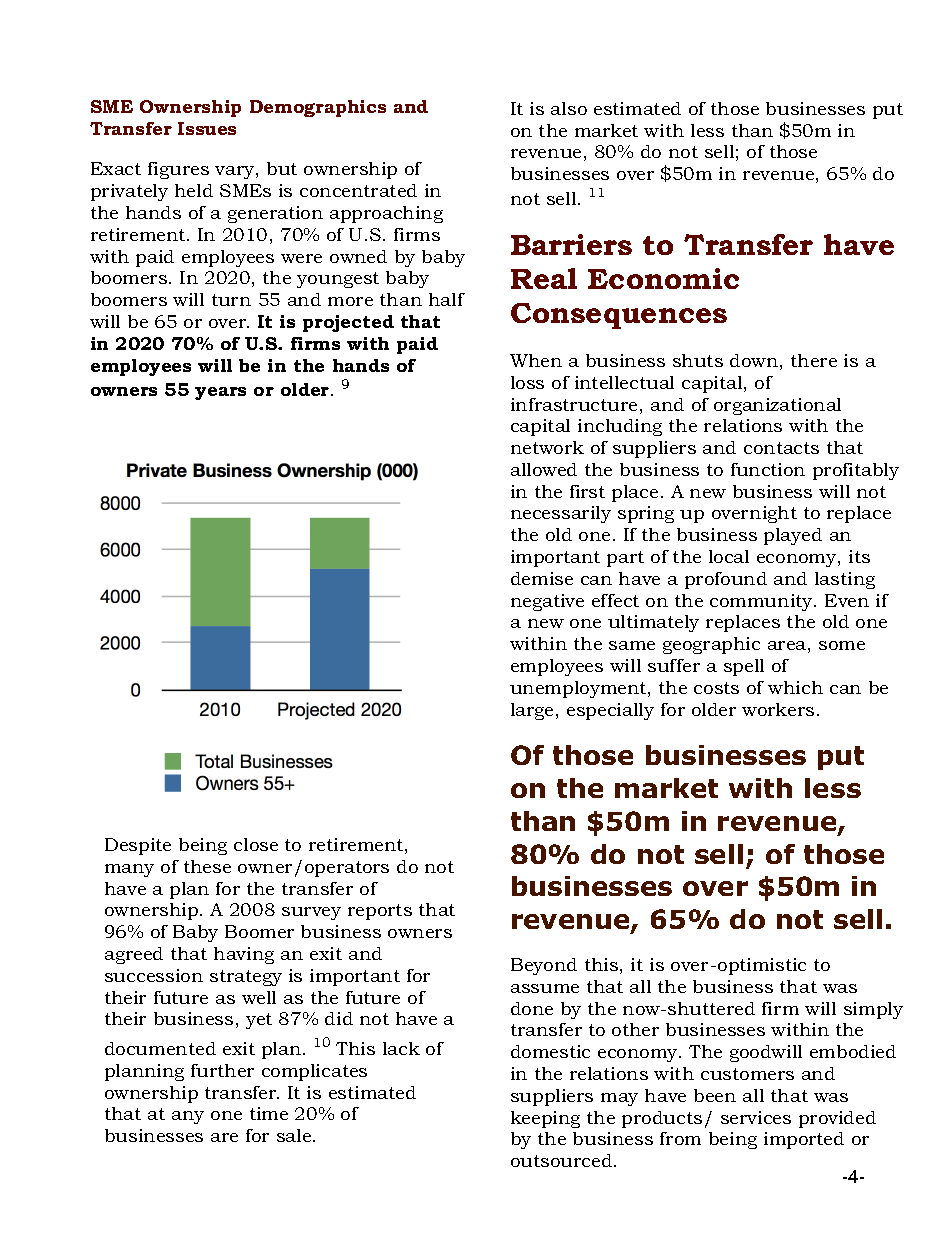 This document has height=1233, width=952. What do you see at coordinates (545, 1119) in the document?
I see `keeping` at bounding box center [545, 1119].
